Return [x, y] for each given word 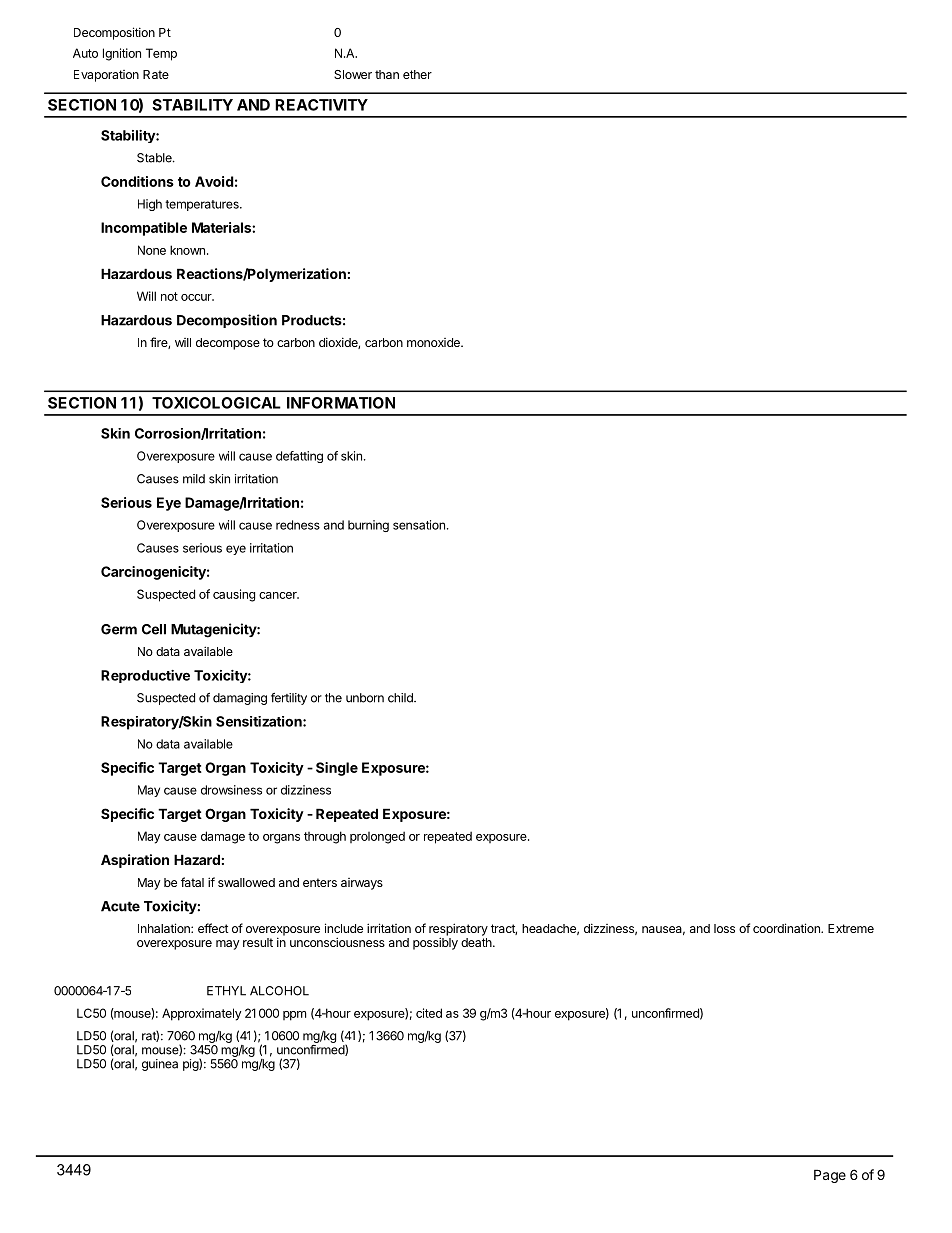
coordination [787, 928]
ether [417, 74]
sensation [419, 525]
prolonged [377, 837]
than [387, 74]
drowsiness [231, 790]
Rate [156, 74]
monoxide [434, 342]
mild [194, 479]
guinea [160, 1065]
